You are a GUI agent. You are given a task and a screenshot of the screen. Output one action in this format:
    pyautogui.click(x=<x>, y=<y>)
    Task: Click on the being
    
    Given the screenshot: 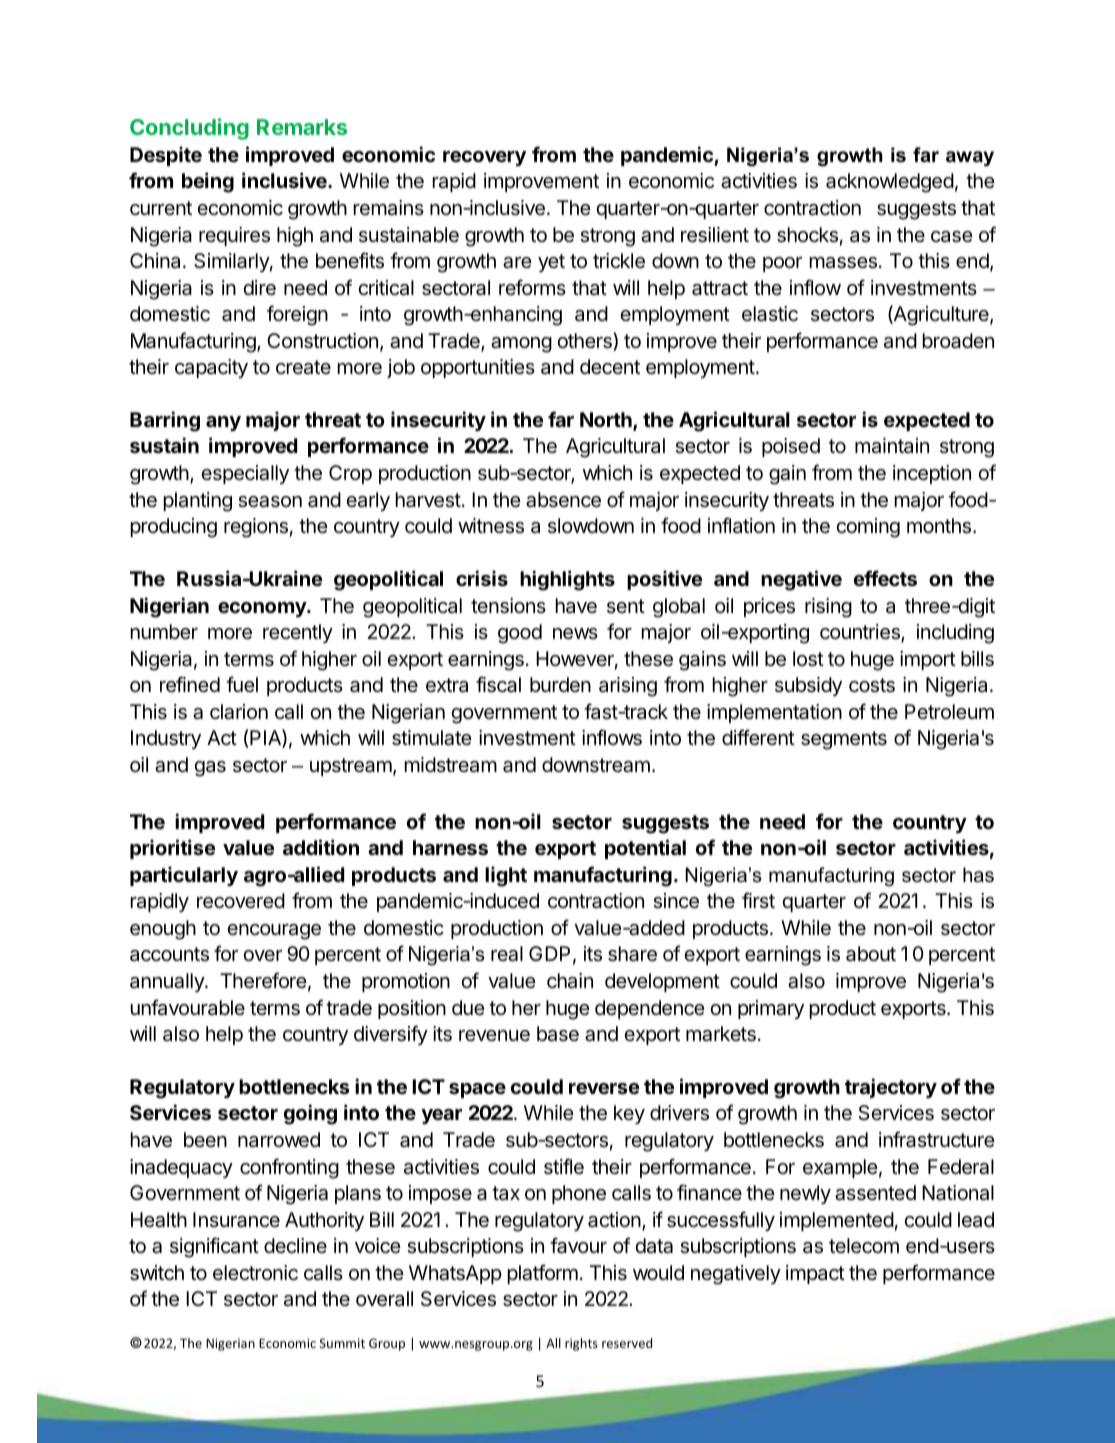 What is the action you would take?
    pyautogui.click(x=208, y=182)
